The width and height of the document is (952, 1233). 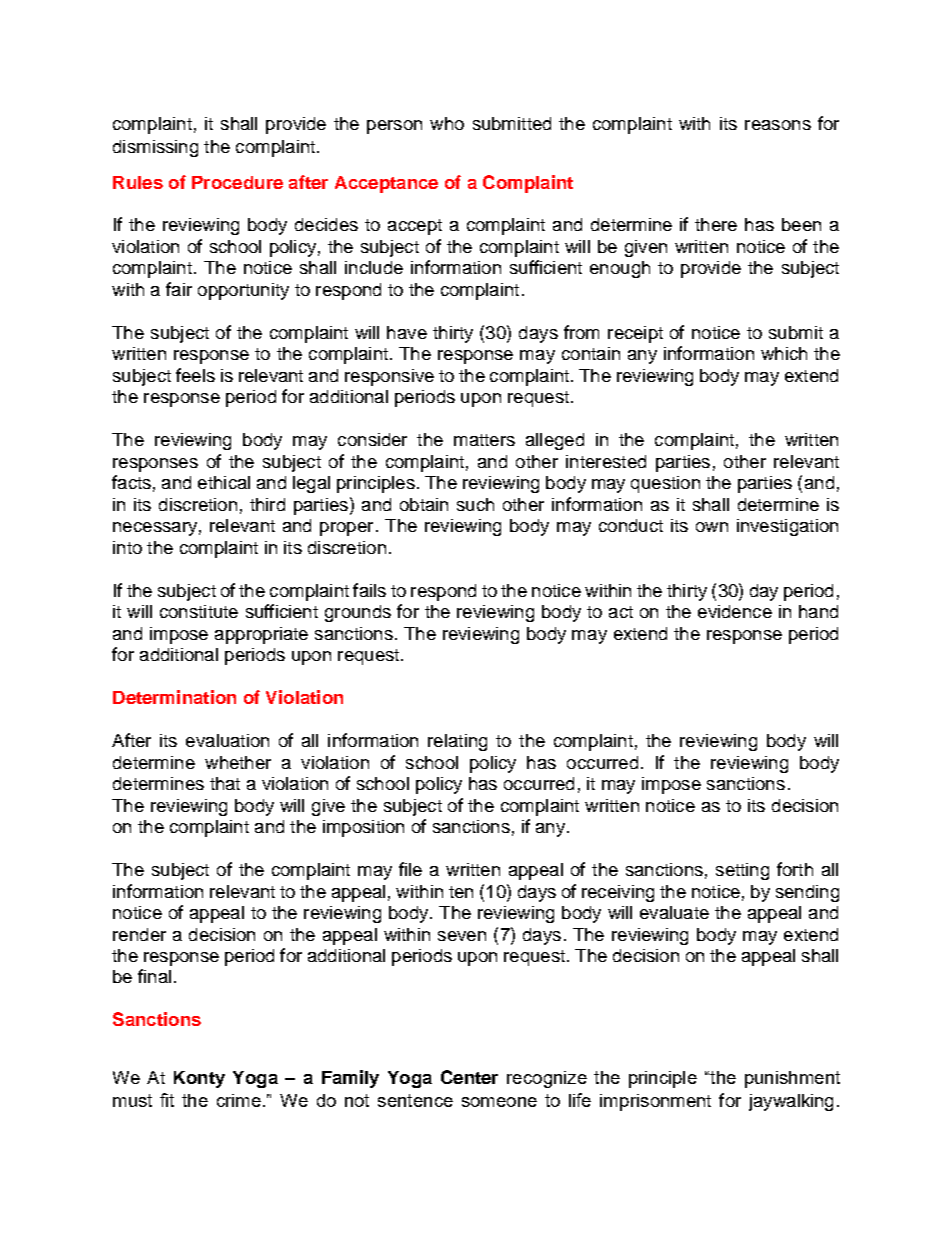 I want to click on fails, so click(x=369, y=590).
